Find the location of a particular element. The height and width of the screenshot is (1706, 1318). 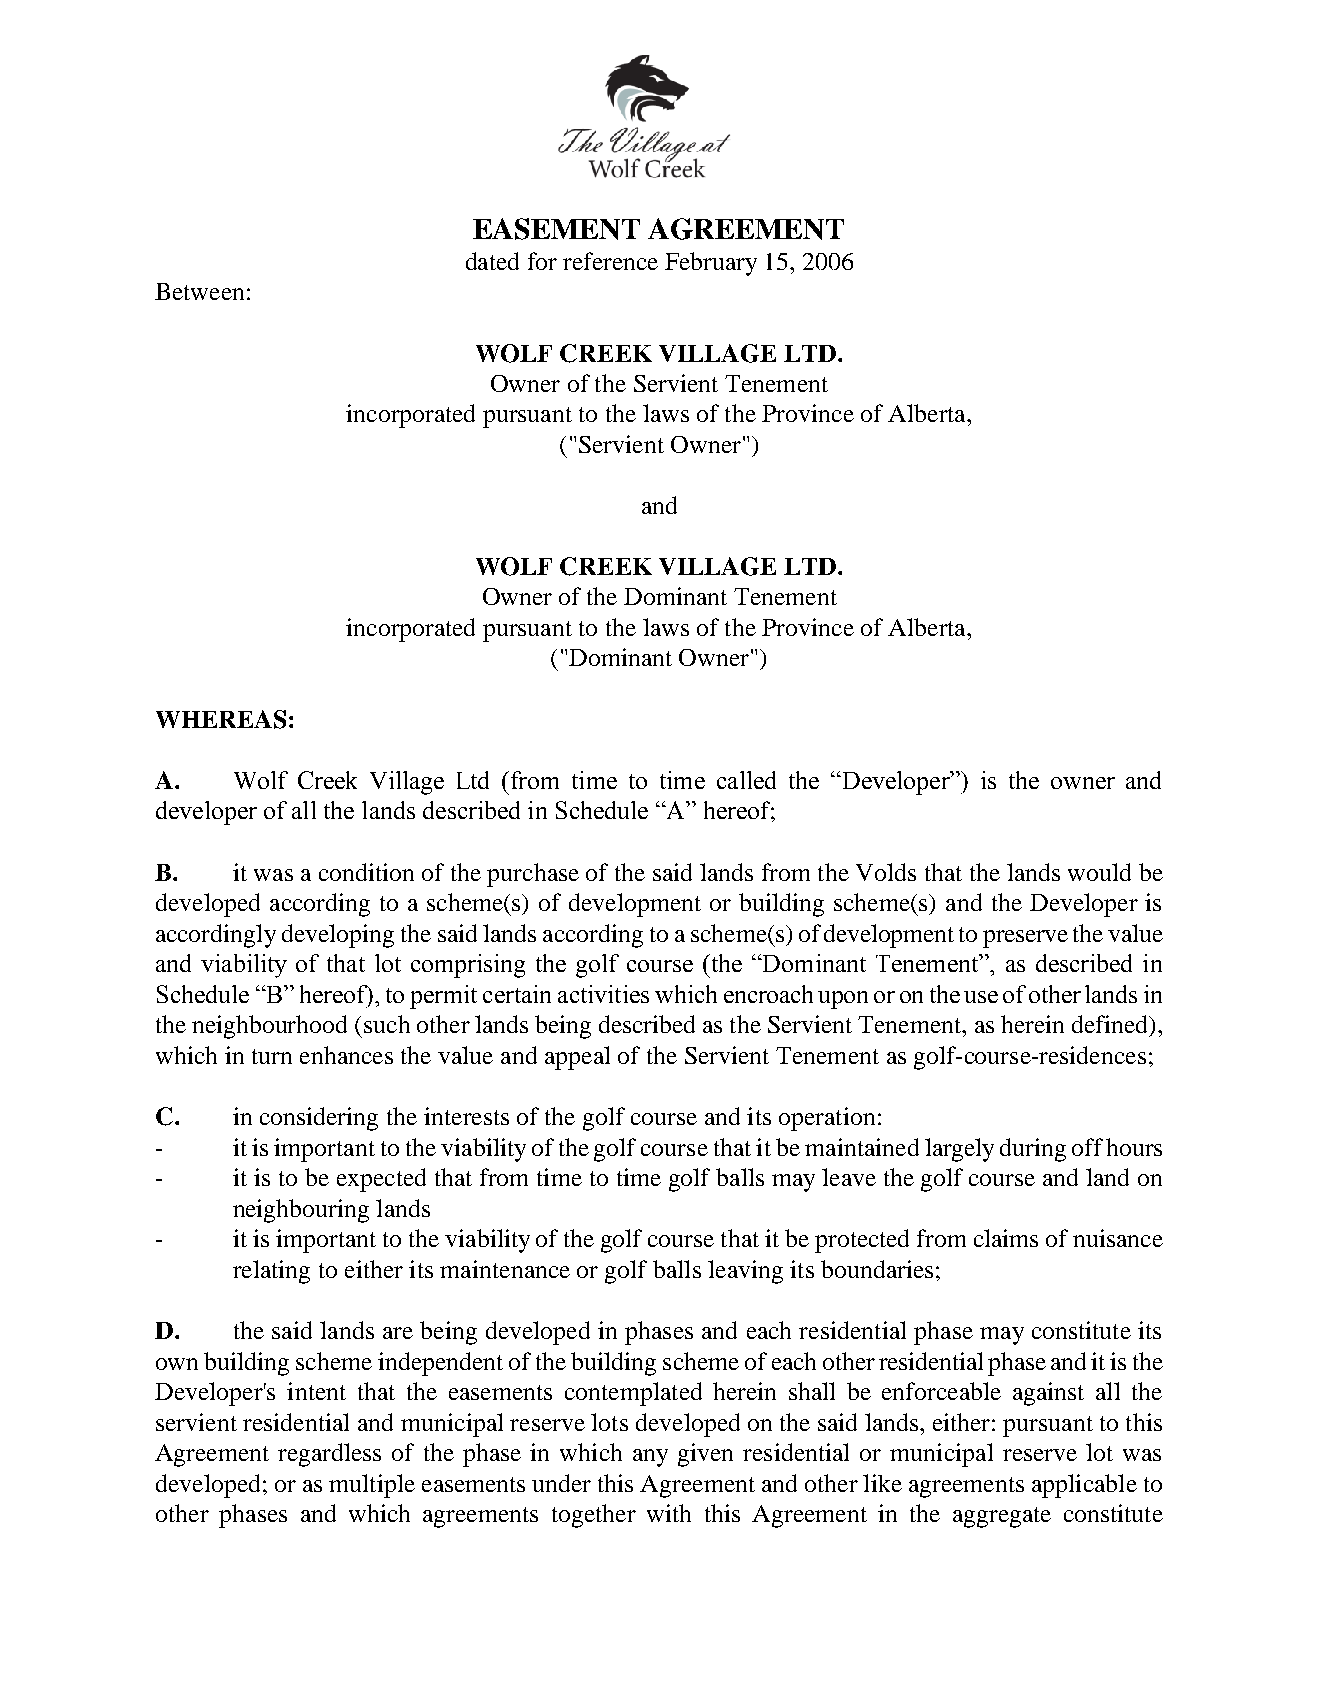

neighbourhood is located at coordinates (269, 1027).
